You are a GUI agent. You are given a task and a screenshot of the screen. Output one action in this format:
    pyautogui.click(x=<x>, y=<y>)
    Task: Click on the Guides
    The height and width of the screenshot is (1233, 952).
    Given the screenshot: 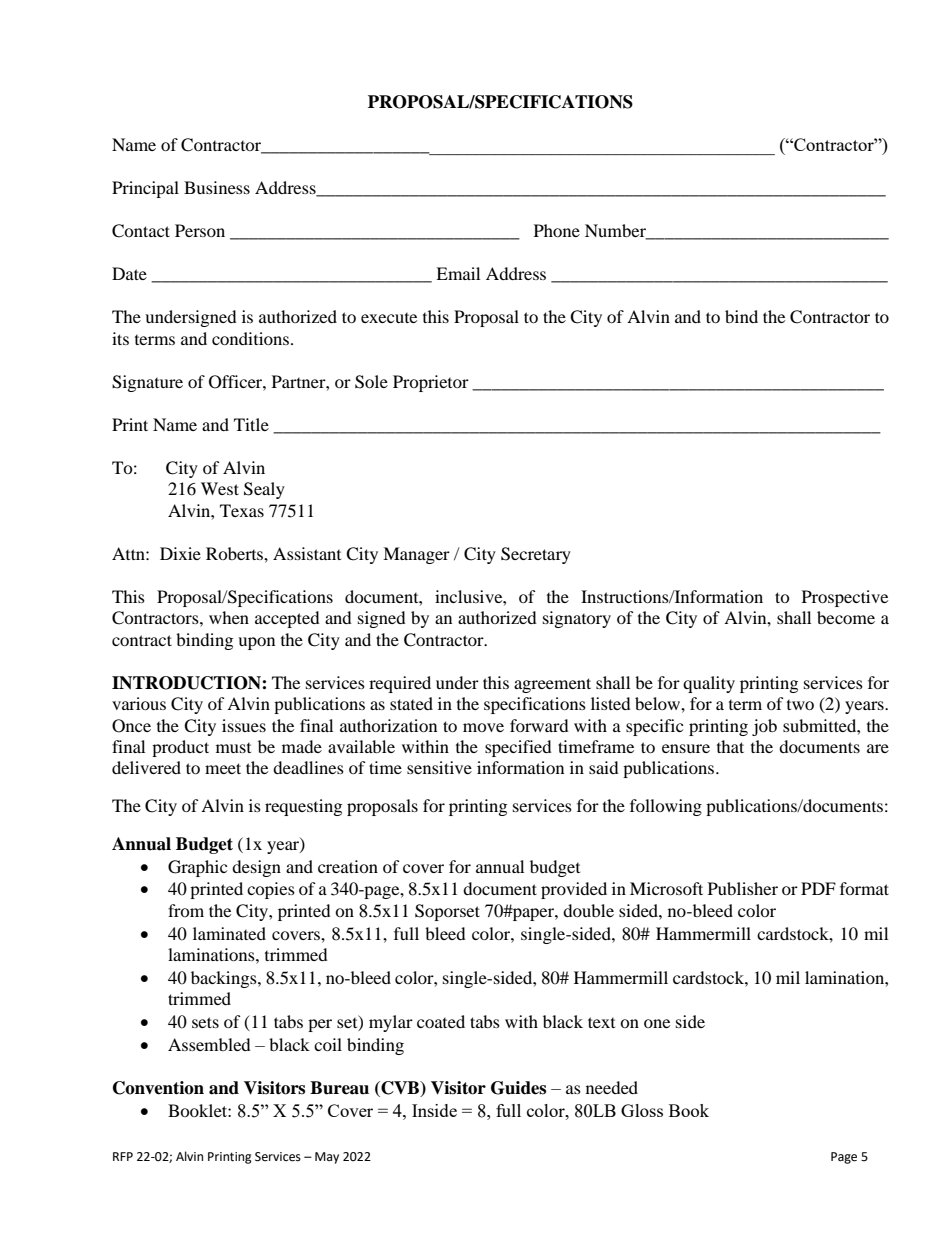 What is the action you would take?
    pyautogui.click(x=518, y=1088)
